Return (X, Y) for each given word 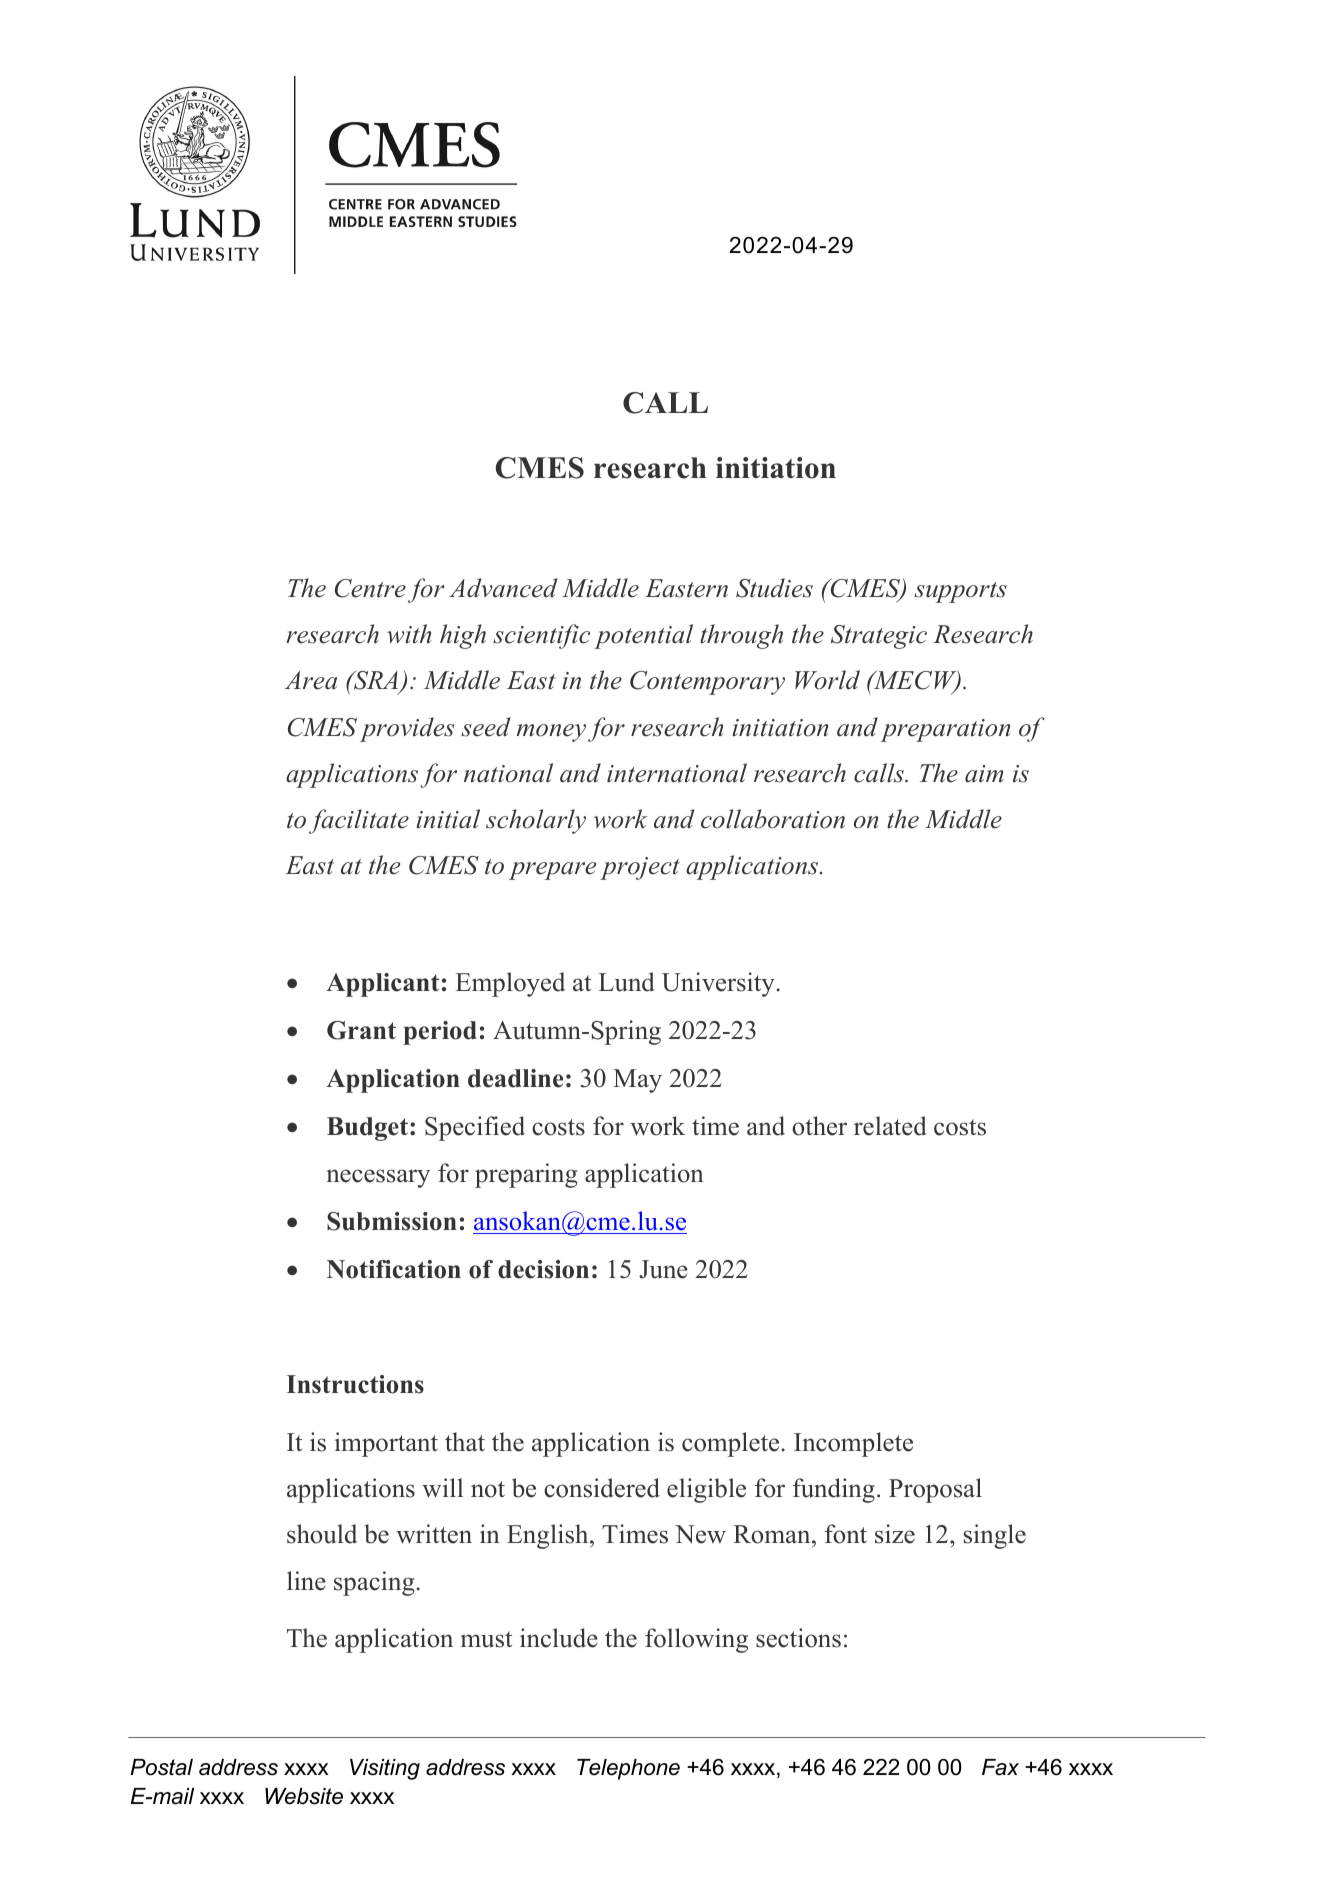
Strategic (879, 637)
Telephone (628, 1769)
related (890, 1126)
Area (311, 680)
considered (602, 1488)
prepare (552, 871)
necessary (378, 1178)
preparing (526, 1175)
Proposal (935, 1490)
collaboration (773, 819)
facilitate (359, 821)
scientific (541, 636)
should (322, 1534)
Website (304, 1796)
